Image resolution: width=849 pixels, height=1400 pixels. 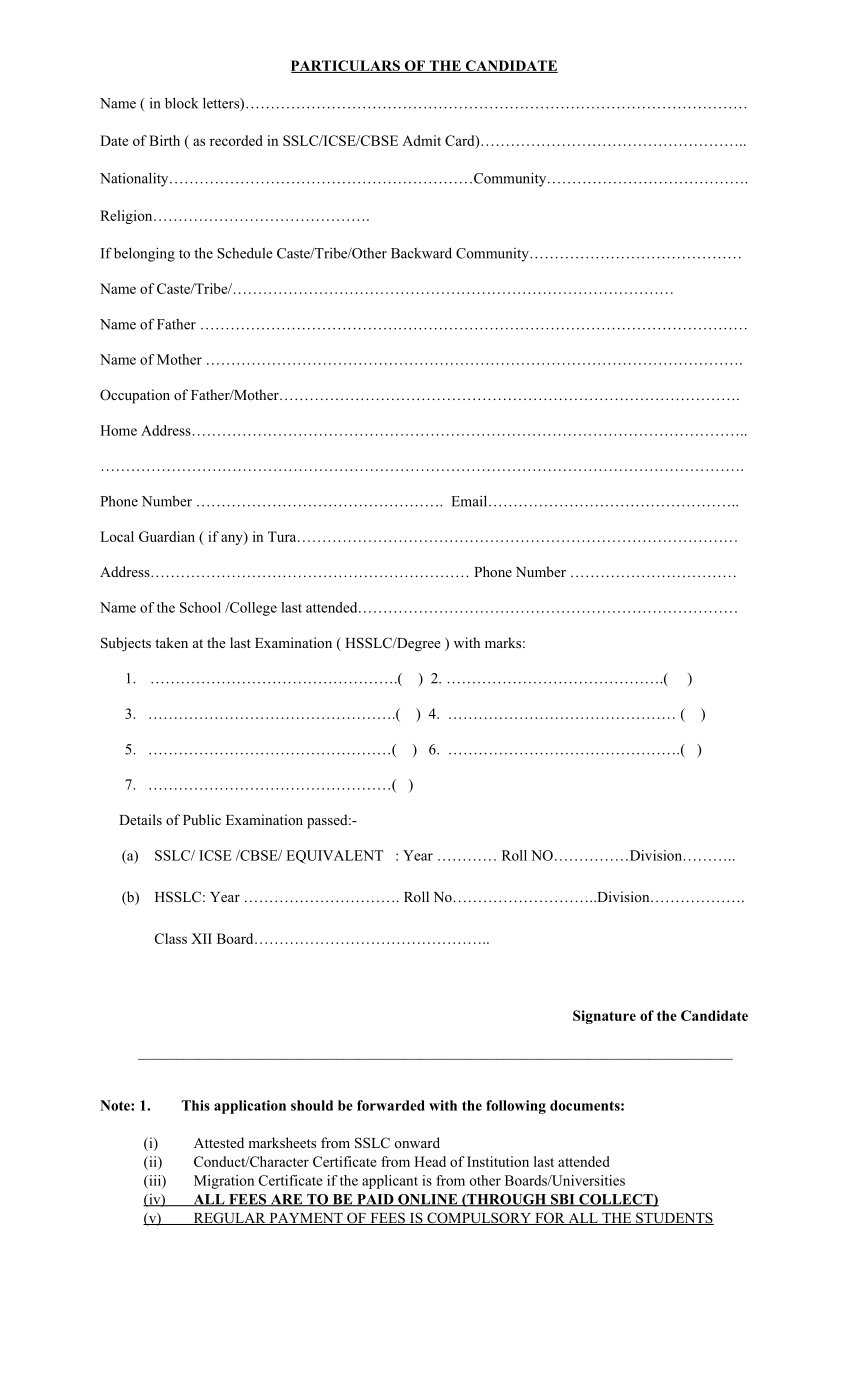 What do you see at coordinates (334, 857) in the page?
I see `EQUIVALENT` at bounding box center [334, 857].
